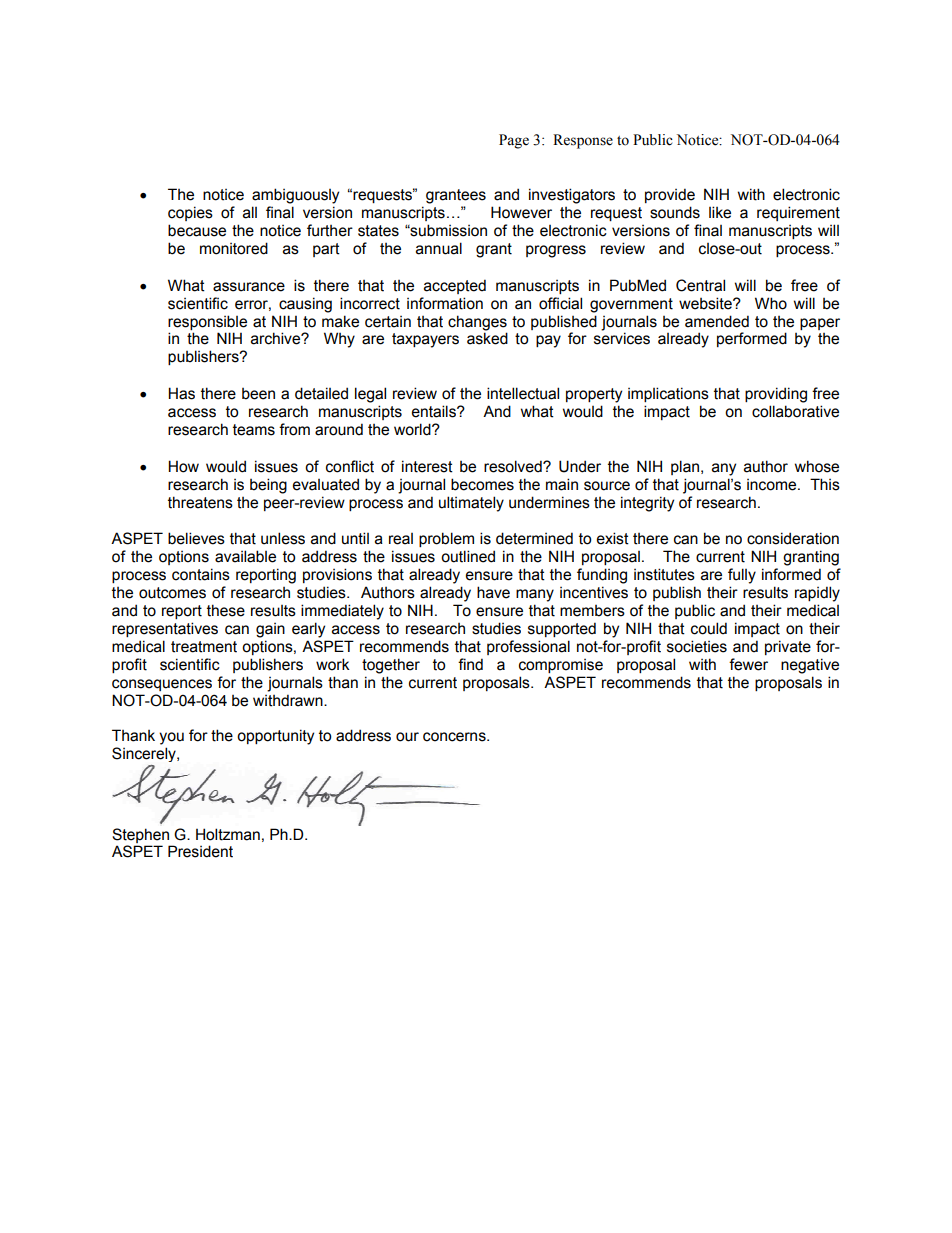  I want to click on have, so click(493, 592).
